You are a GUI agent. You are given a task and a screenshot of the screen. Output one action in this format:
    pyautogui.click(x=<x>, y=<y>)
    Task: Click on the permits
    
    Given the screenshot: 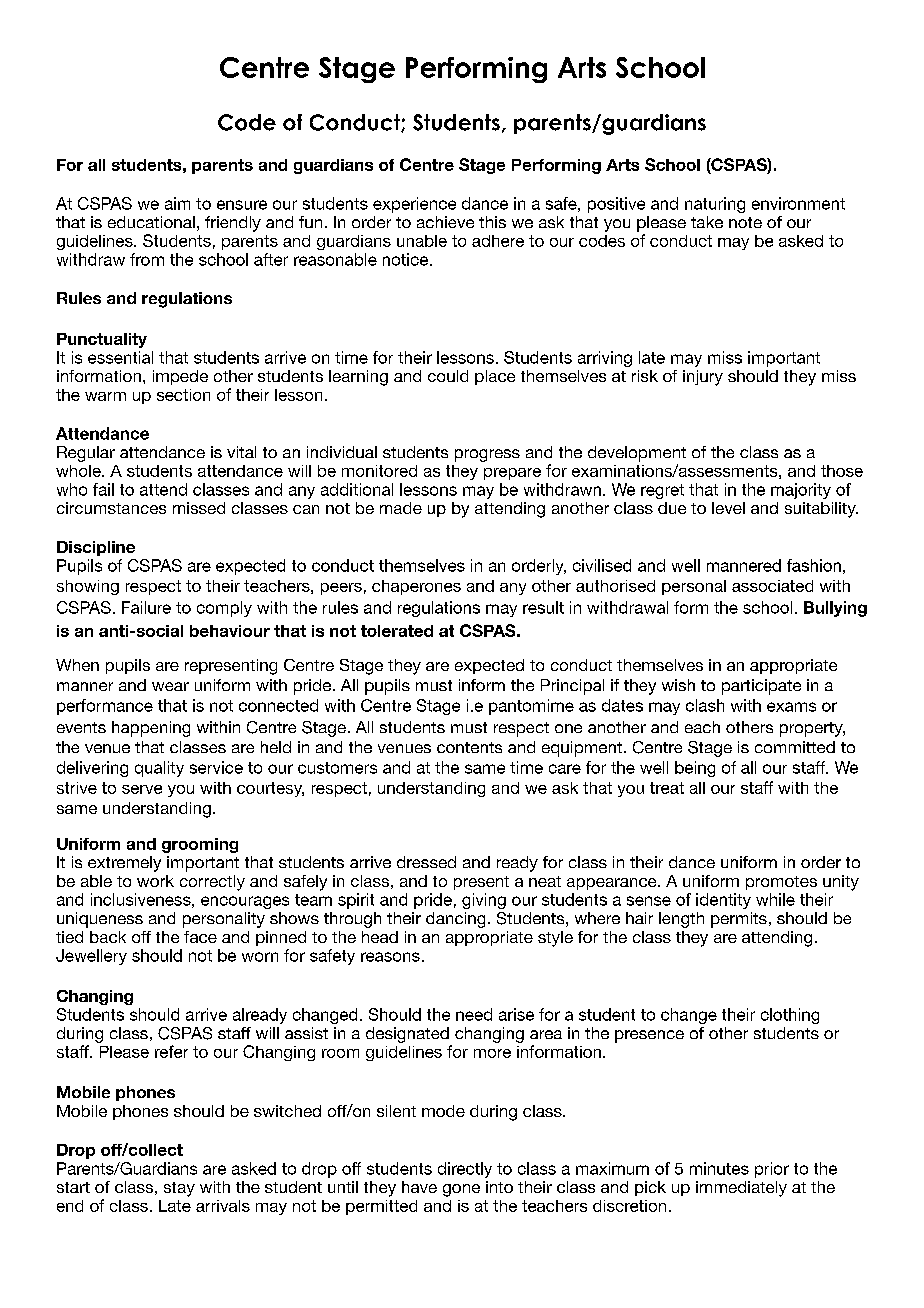 What is the action you would take?
    pyautogui.click(x=739, y=920)
